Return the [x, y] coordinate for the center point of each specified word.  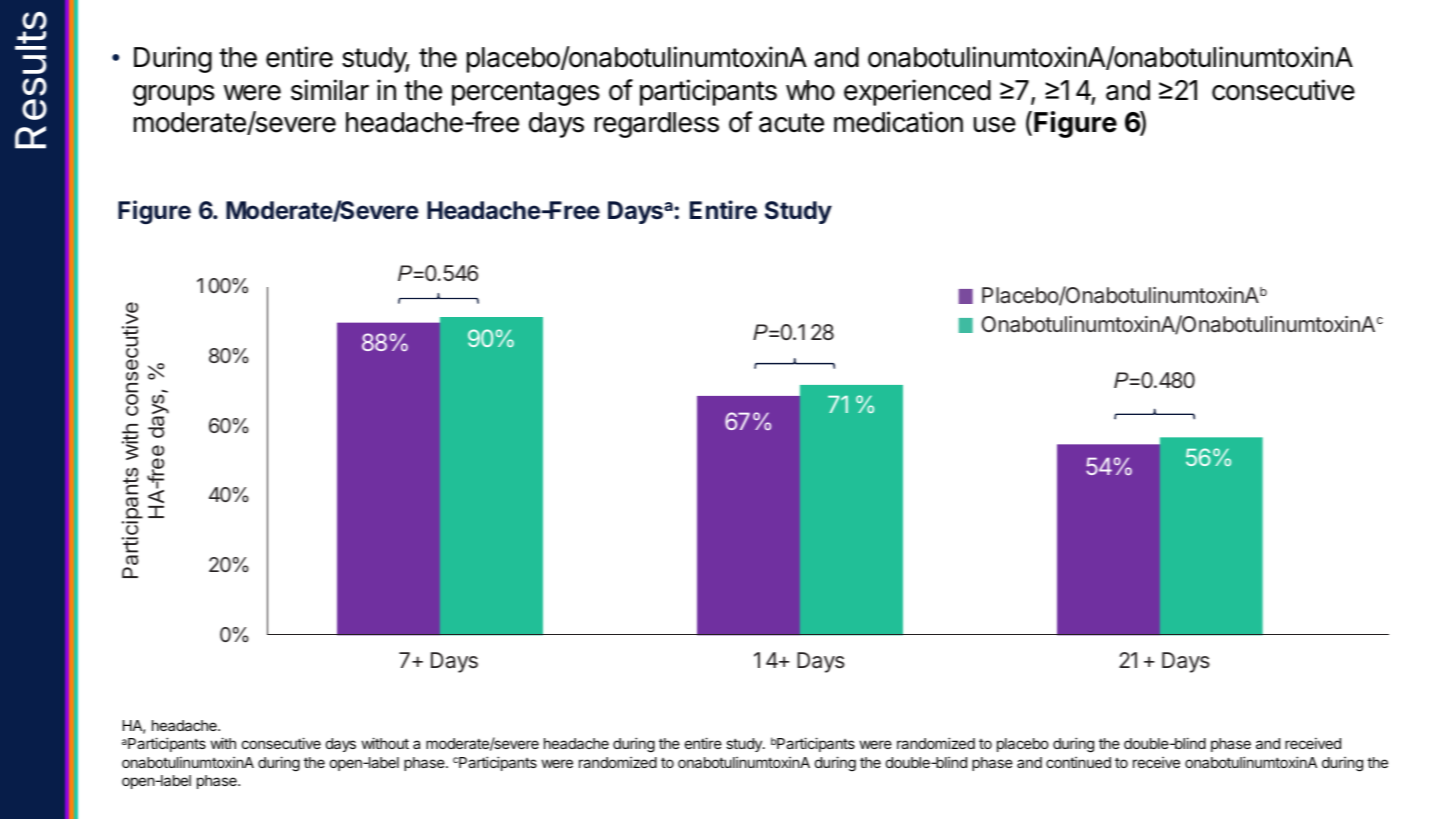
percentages [526, 93]
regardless [657, 125]
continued [1078, 762]
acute [791, 123]
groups [174, 95]
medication [898, 122]
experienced [917, 92]
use [995, 125]
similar [330, 90]
